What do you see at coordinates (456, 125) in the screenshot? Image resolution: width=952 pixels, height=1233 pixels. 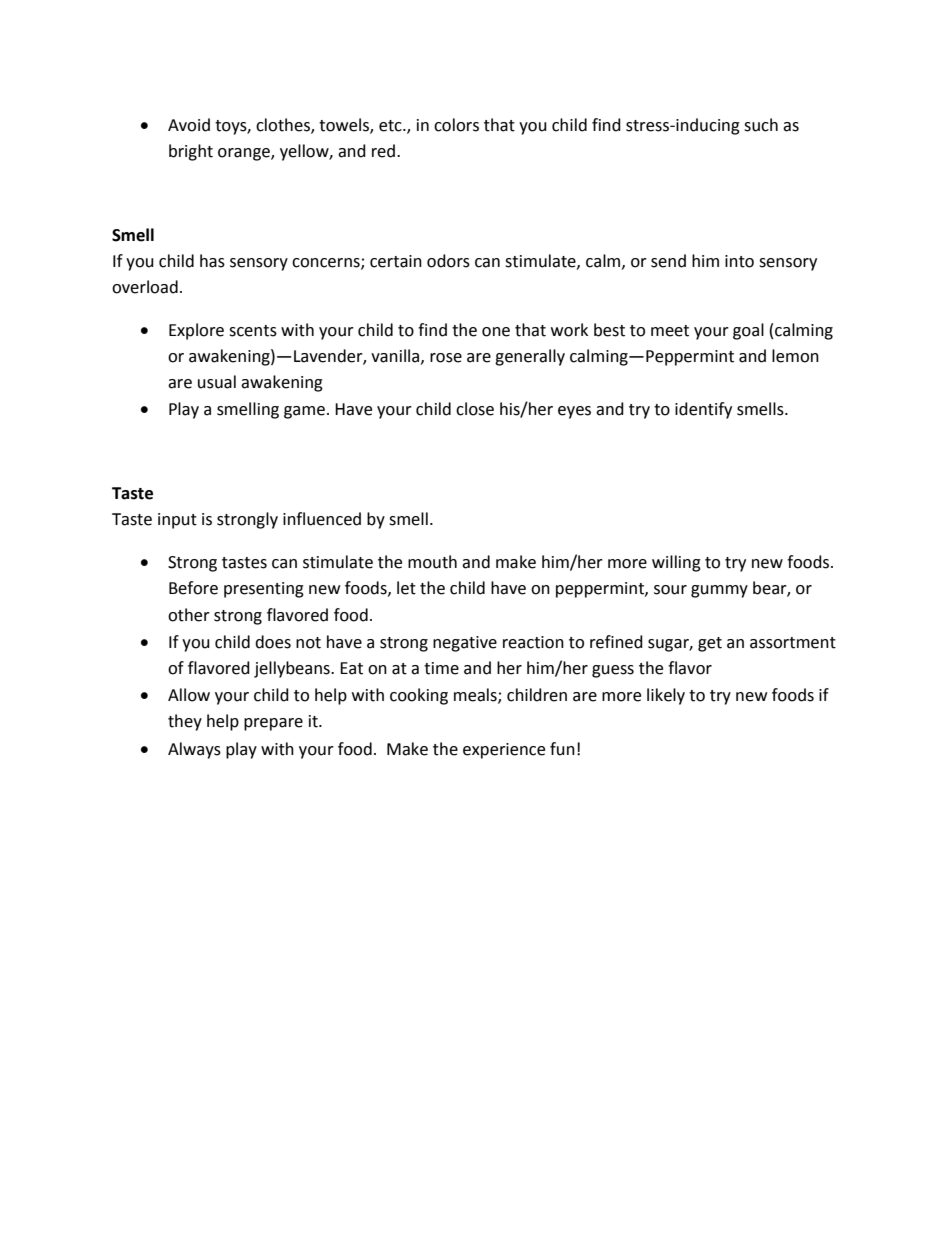 I see `colors` at bounding box center [456, 125].
